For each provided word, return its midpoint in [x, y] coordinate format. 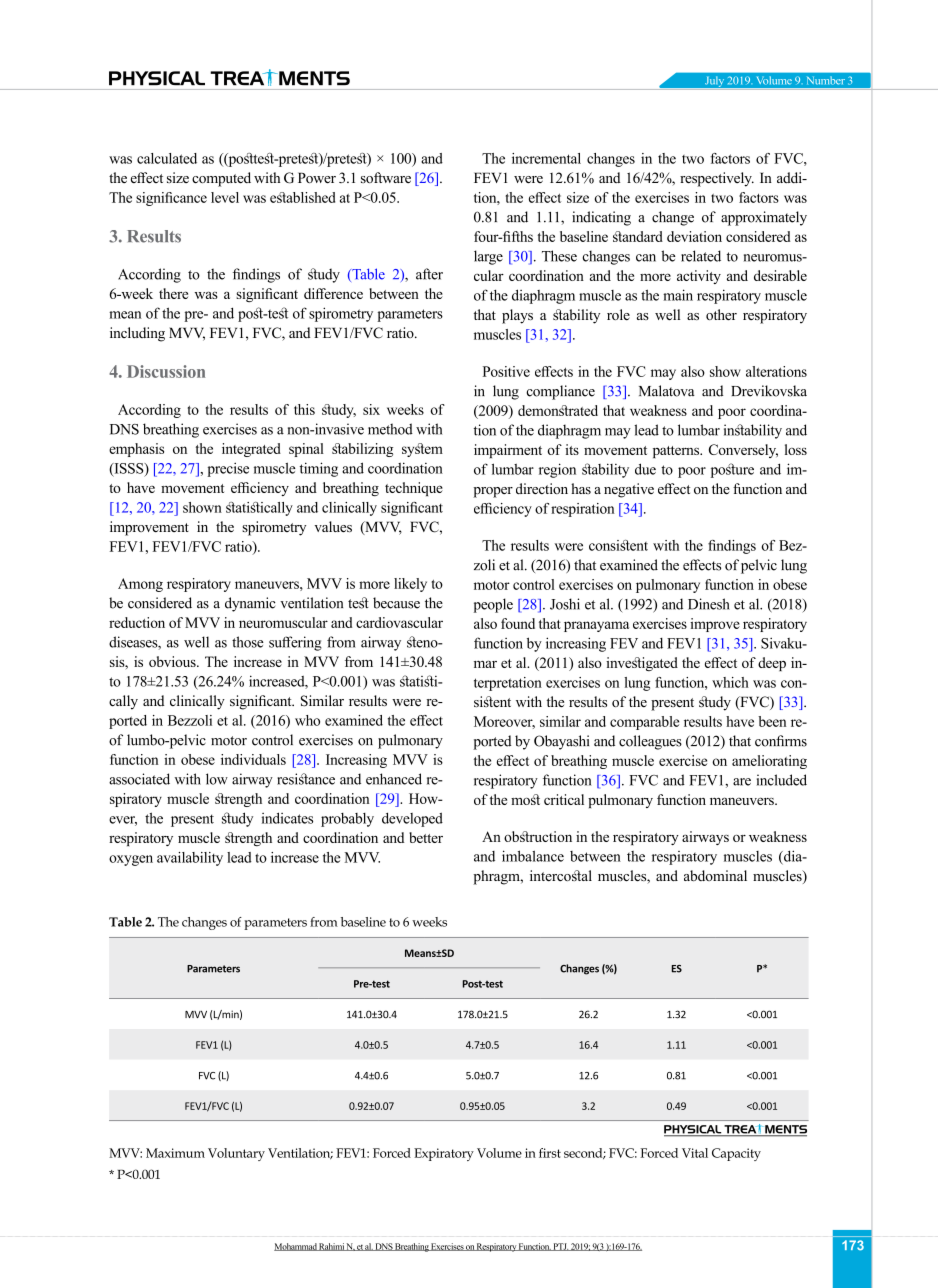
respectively [717, 179]
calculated [167, 158]
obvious [173, 661]
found [518, 623]
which [730, 682]
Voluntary [236, 1154]
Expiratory [444, 1154]
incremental [546, 158]
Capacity [736, 1154]
